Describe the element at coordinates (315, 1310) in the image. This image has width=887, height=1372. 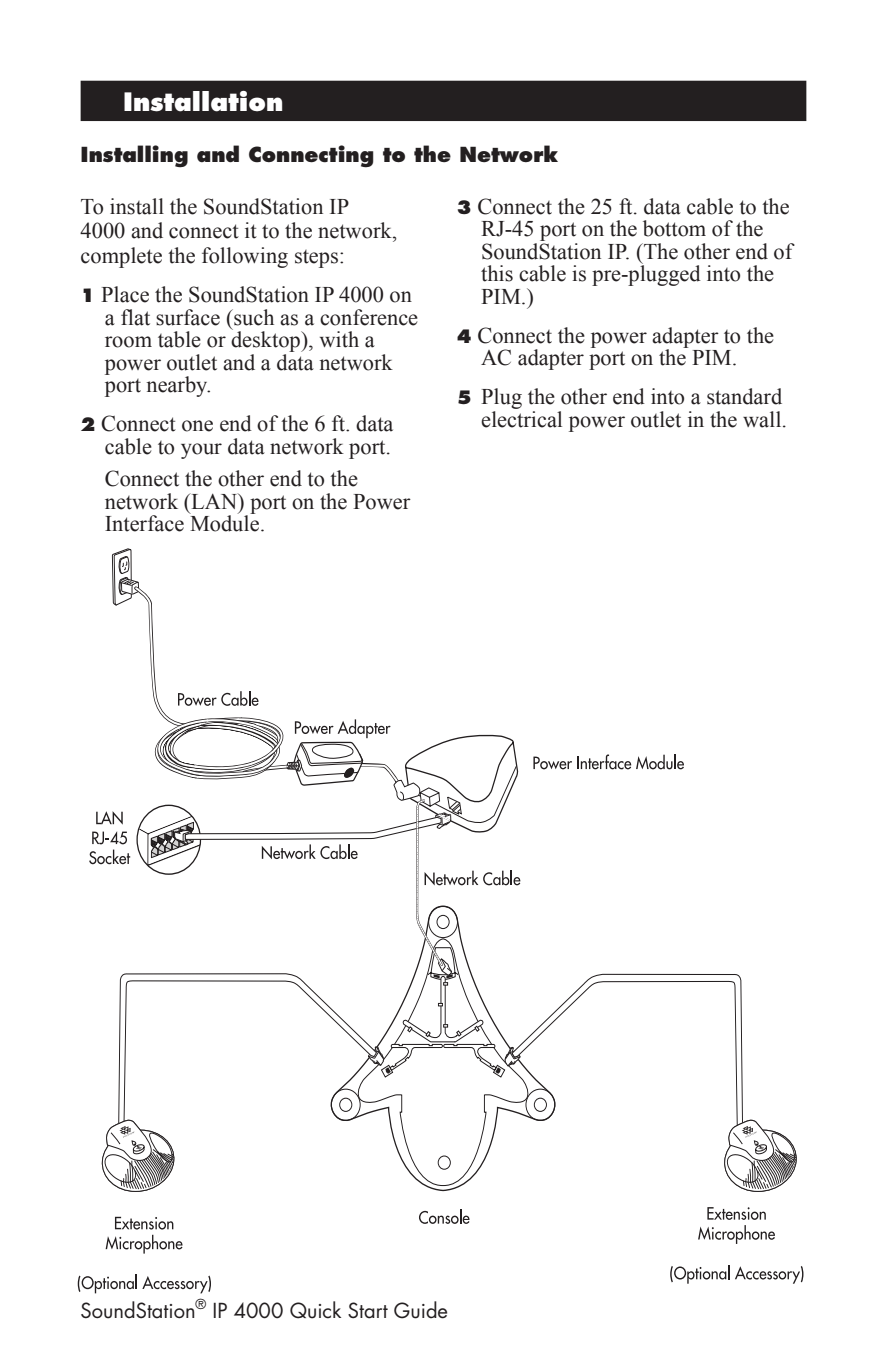
I see `Quick` at that location.
